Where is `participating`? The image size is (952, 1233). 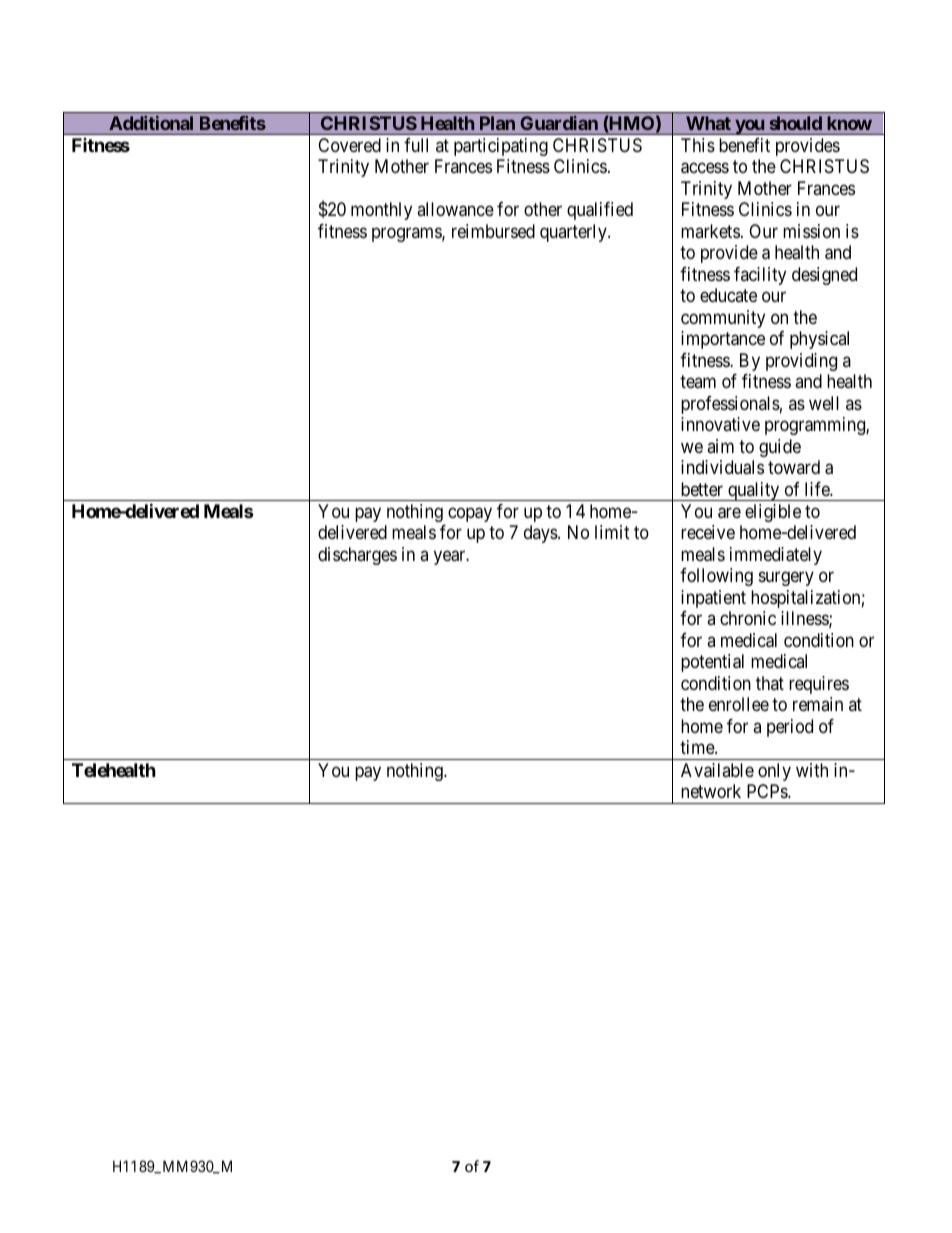
participating is located at coordinates (501, 147).
